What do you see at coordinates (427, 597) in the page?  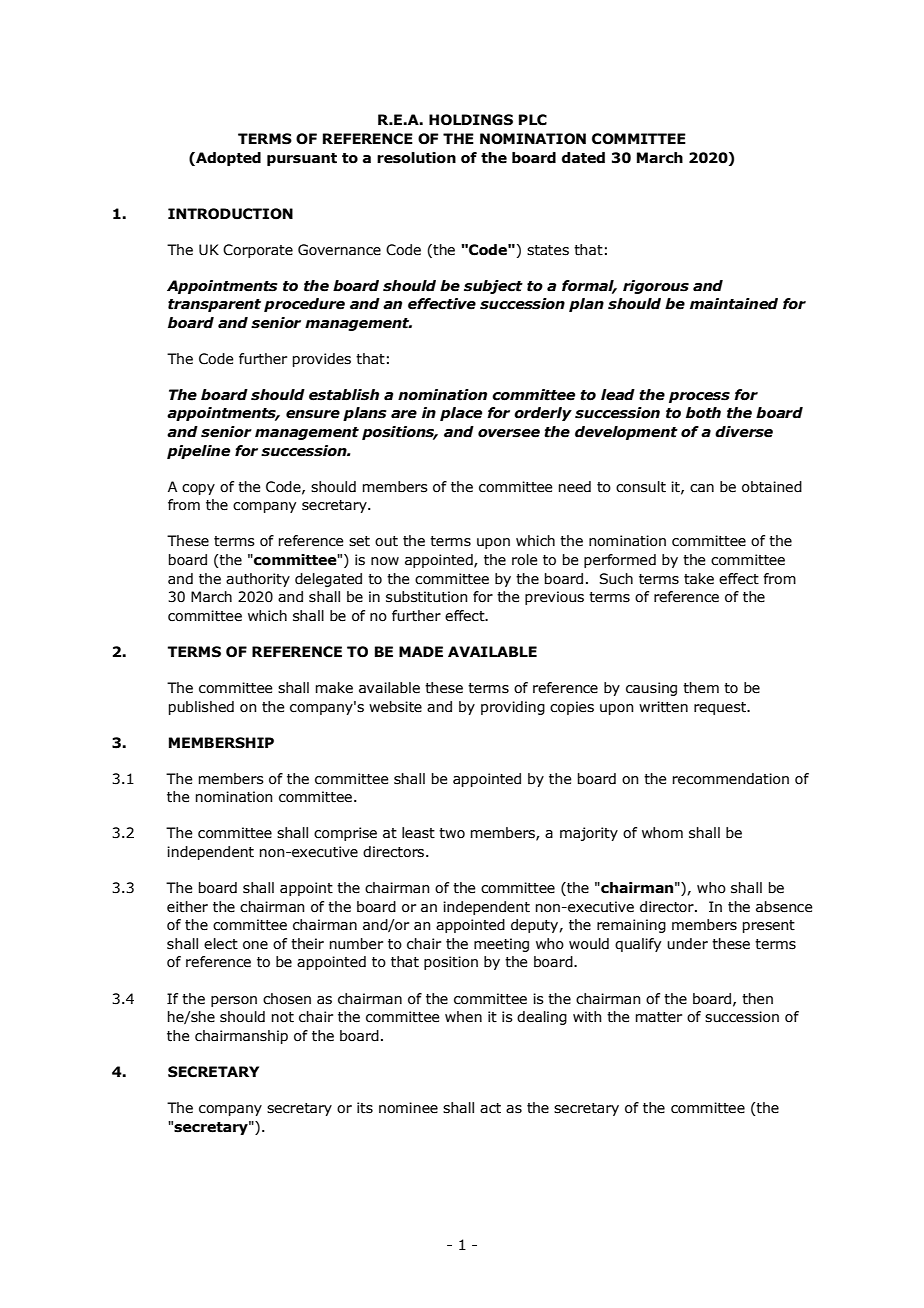 I see `substitution` at bounding box center [427, 597].
